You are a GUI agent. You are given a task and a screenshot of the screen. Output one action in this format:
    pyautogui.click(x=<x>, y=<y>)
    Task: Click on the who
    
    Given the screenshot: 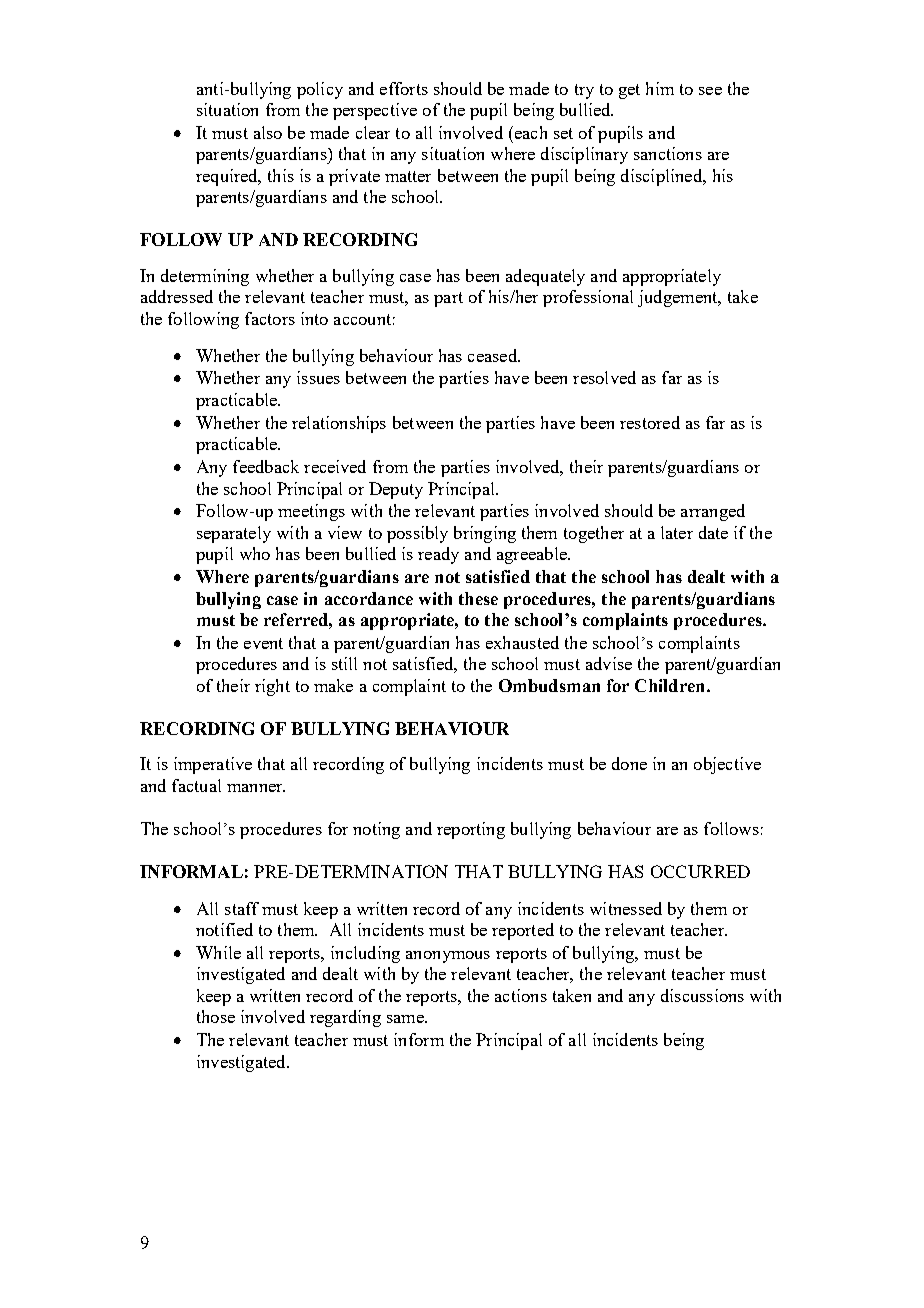 What is the action you would take?
    pyautogui.click(x=255, y=553)
